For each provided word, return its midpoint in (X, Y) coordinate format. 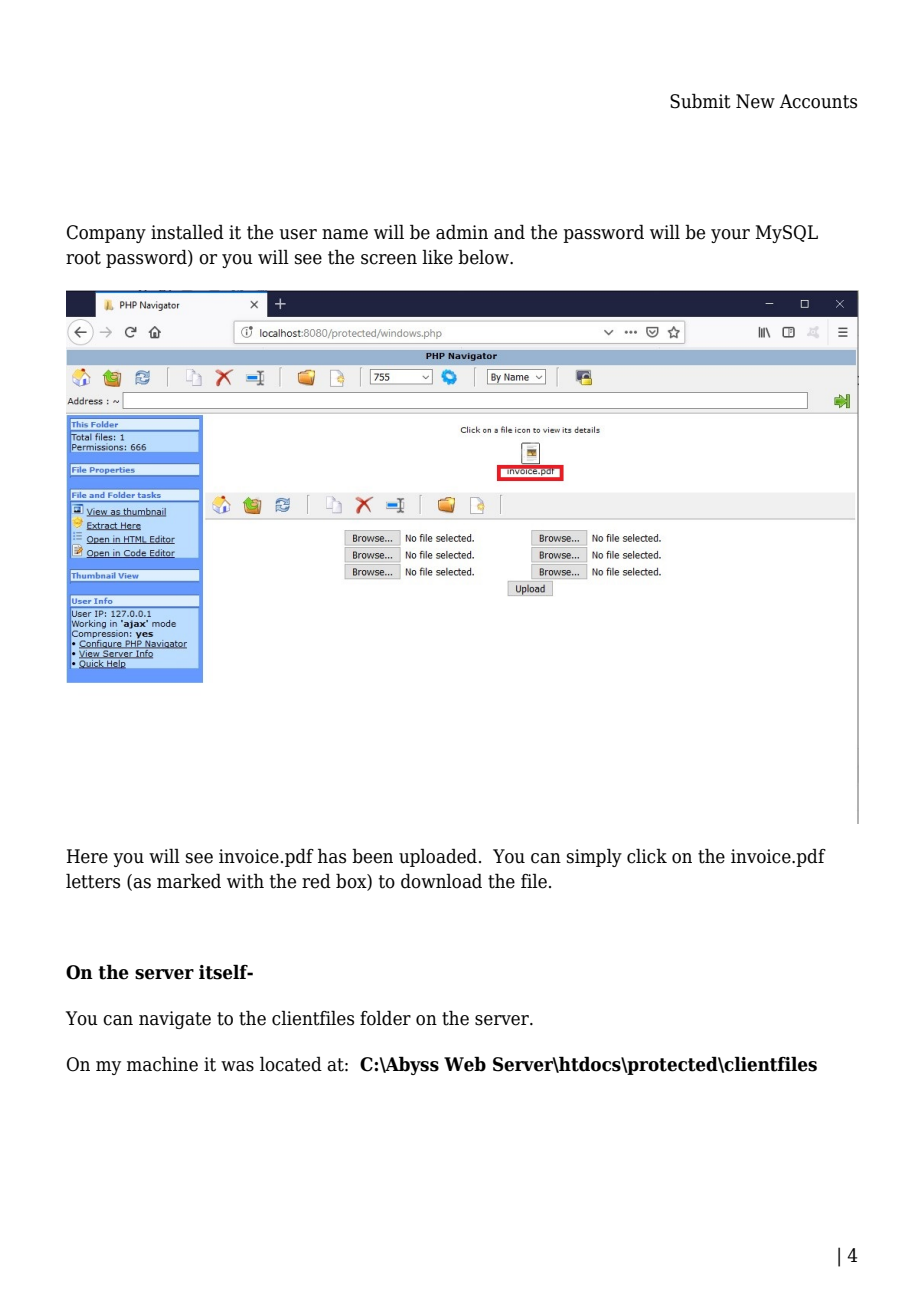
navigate (175, 1020)
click (647, 856)
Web (465, 1064)
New (755, 101)
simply (594, 857)
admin (462, 232)
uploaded (438, 857)
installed (187, 232)
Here (87, 856)
